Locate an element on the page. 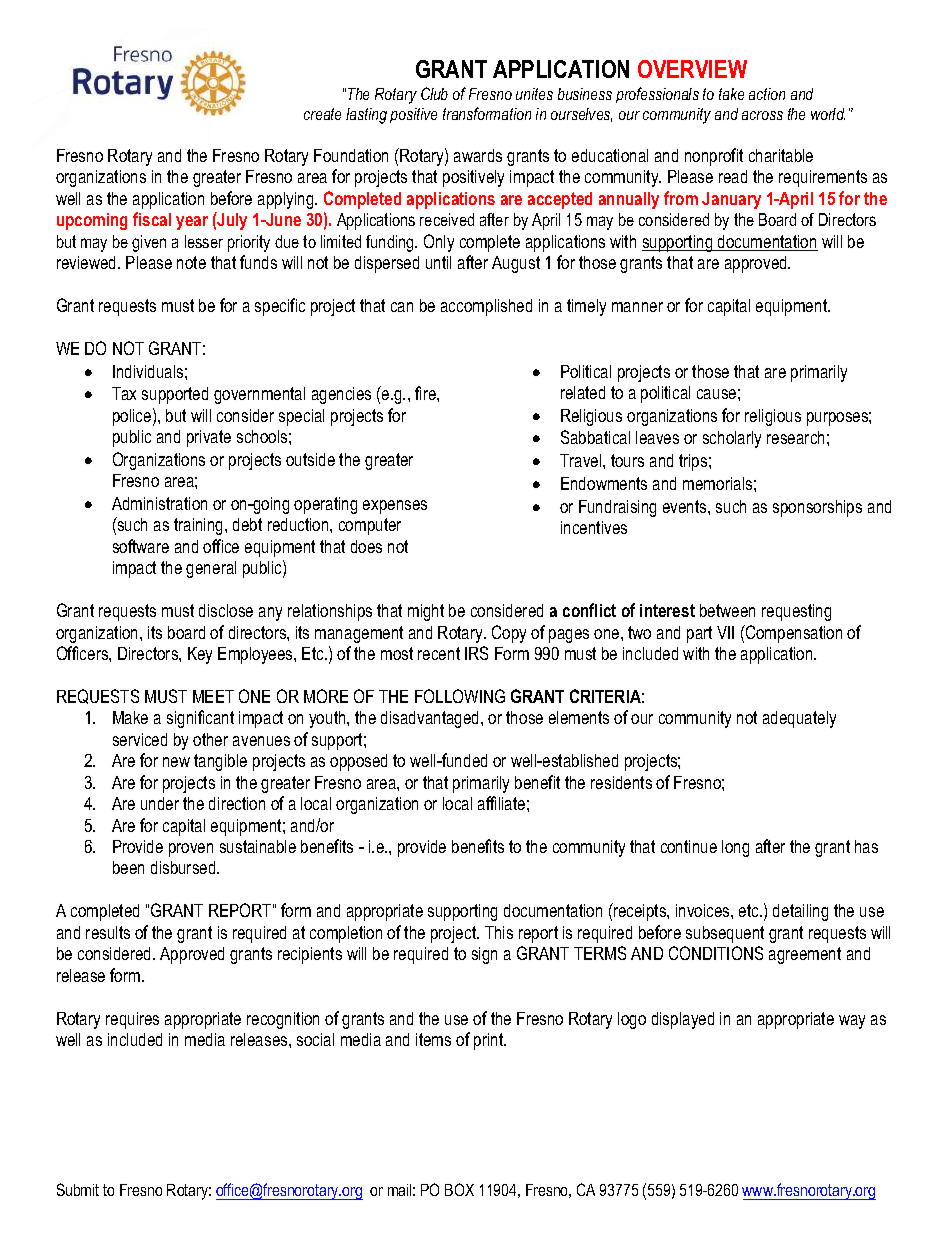 Image resolution: width=952 pixels, height=1233 pixels. BOX is located at coordinates (459, 1189).
